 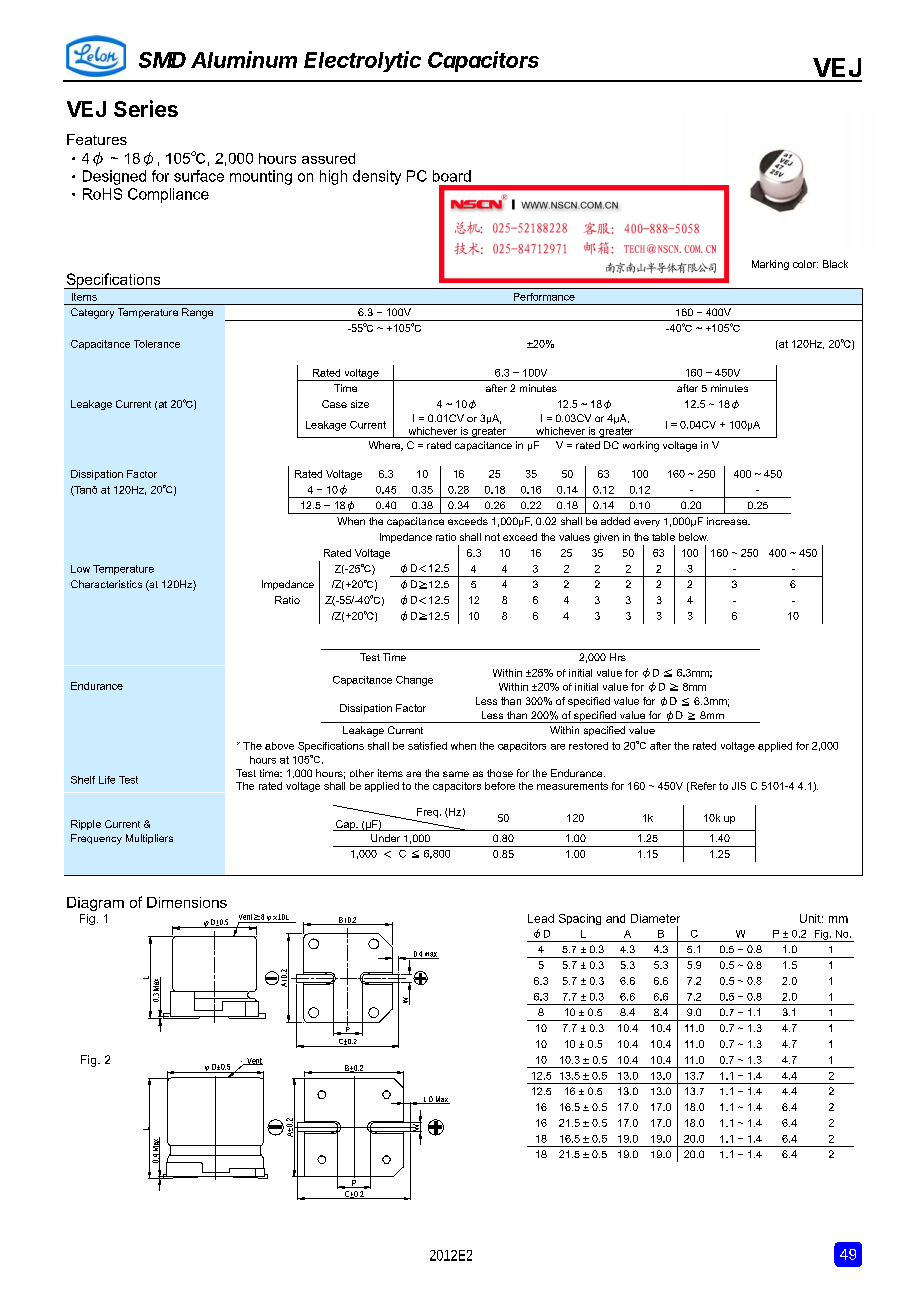 What do you see at coordinates (427, 746) in the image?
I see `satisfied` at bounding box center [427, 746].
